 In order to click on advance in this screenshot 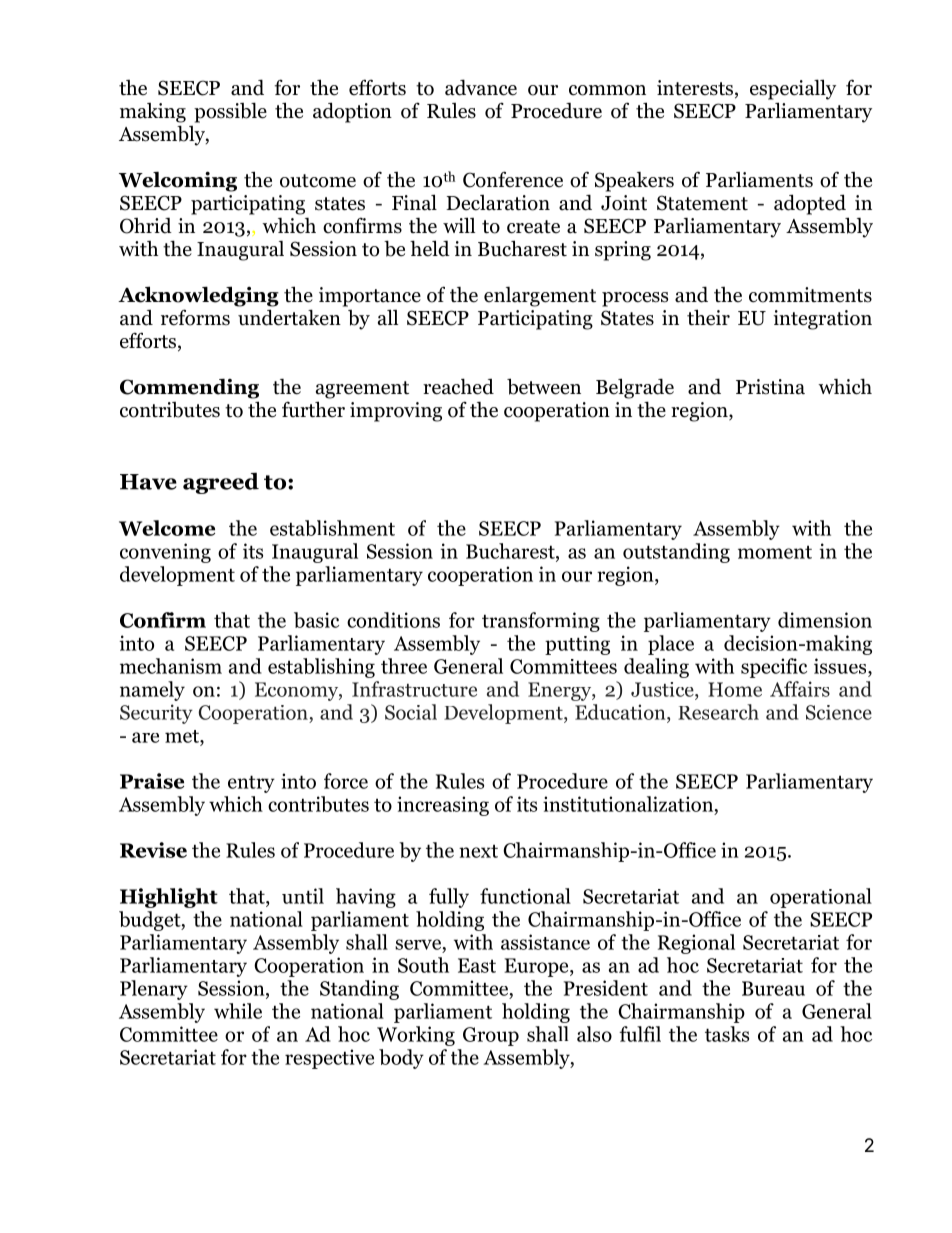, I will do `click(481, 87)`.
